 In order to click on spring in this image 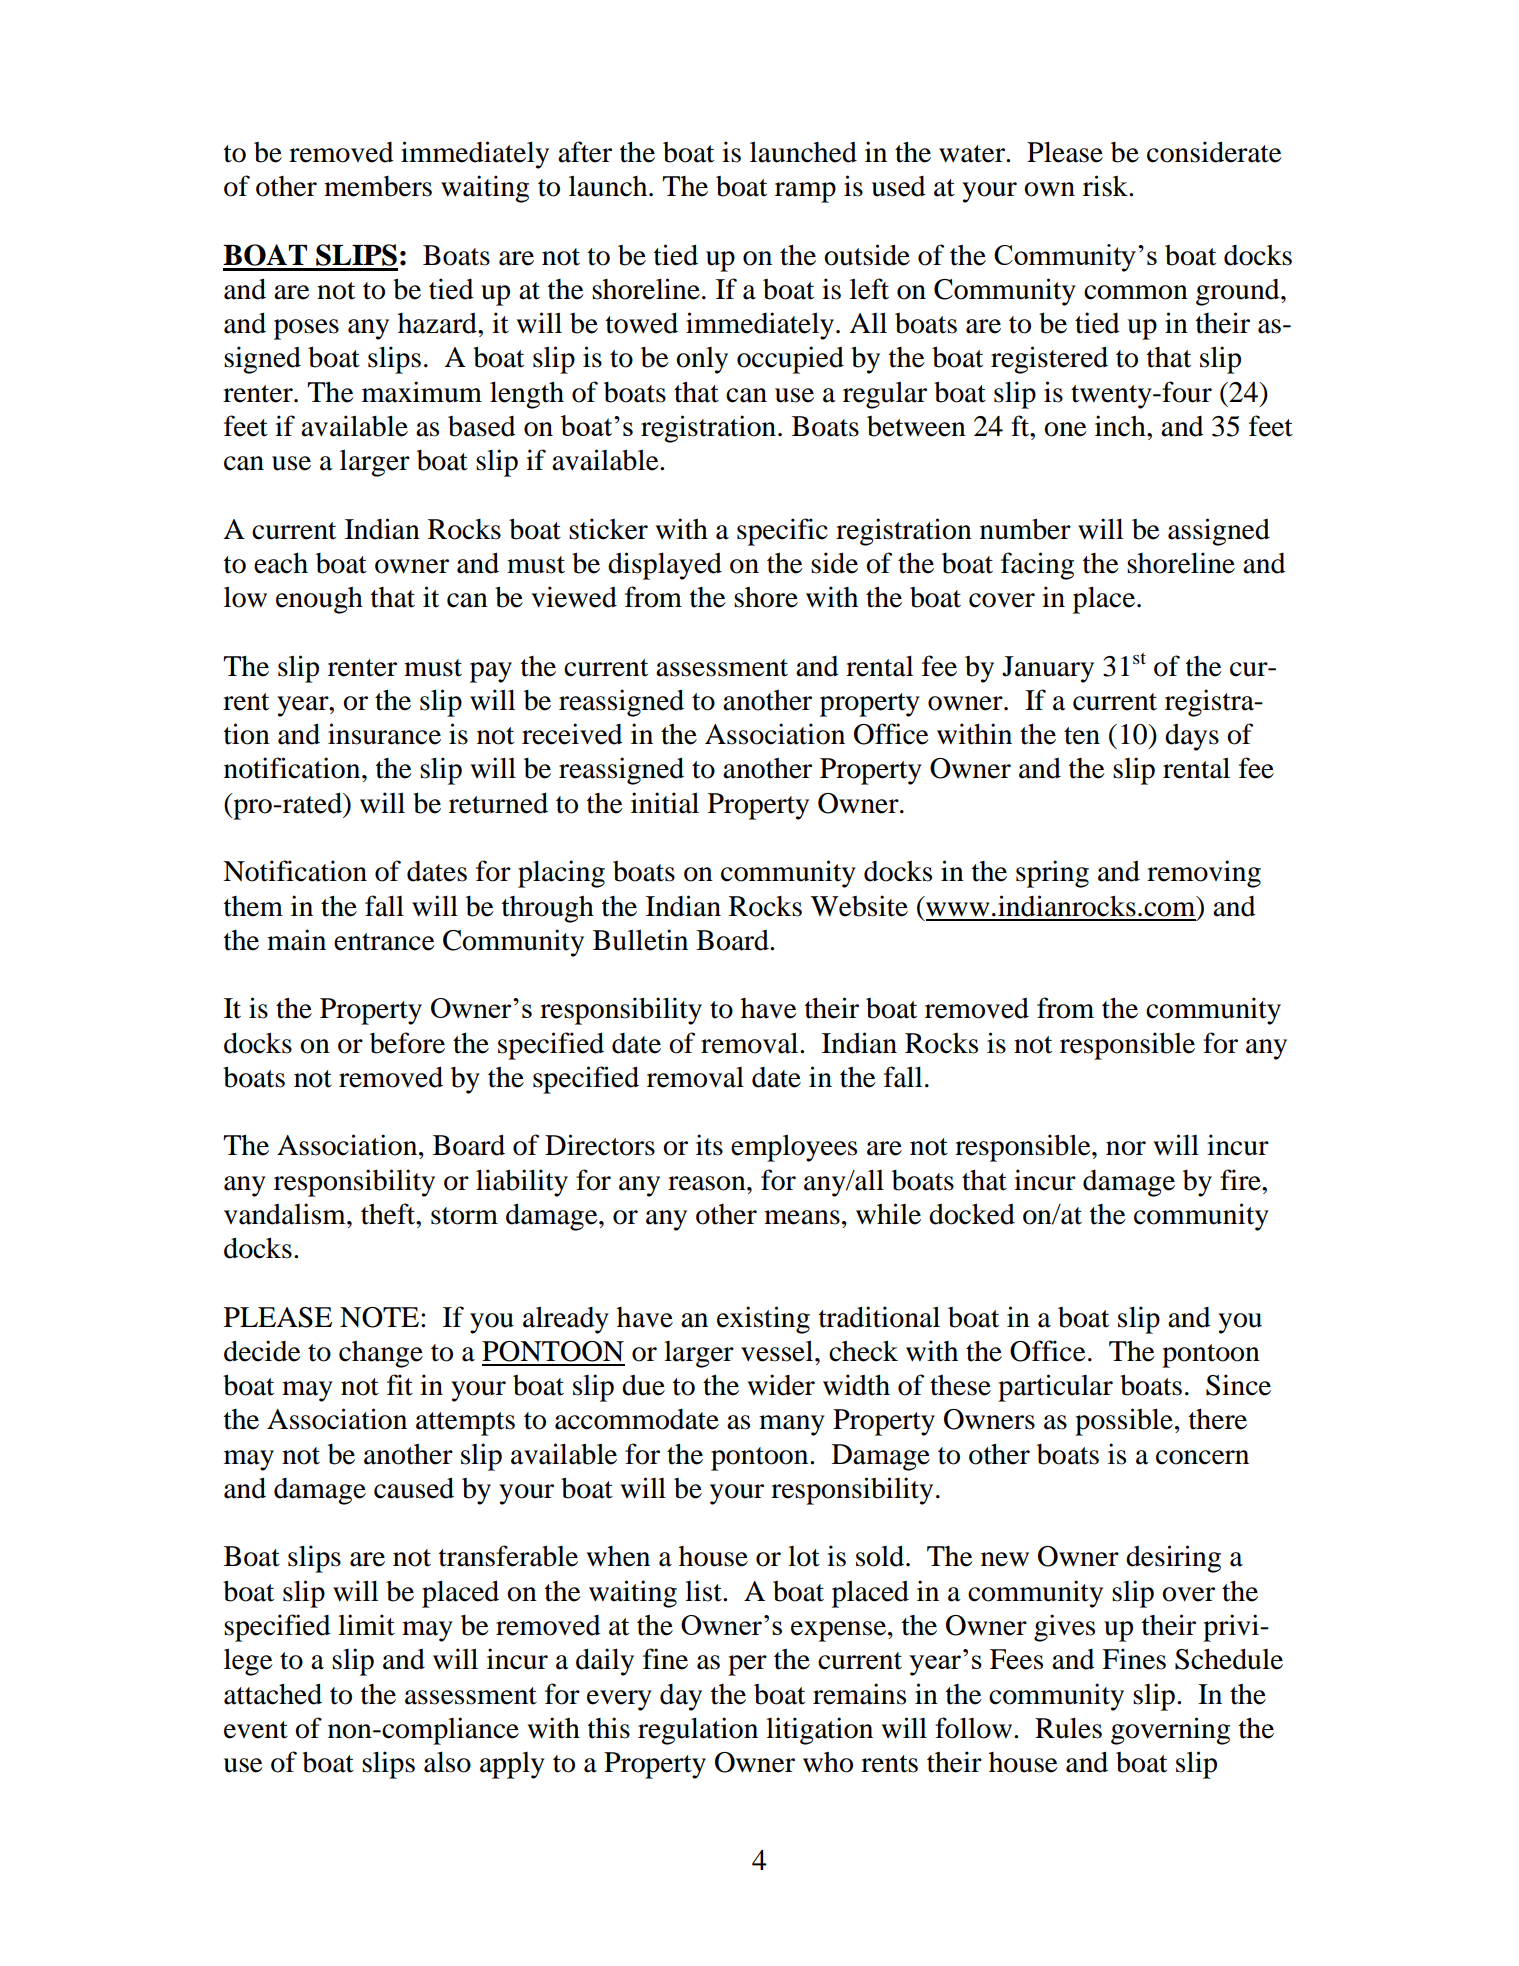, I will do `click(1052, 874)`.
